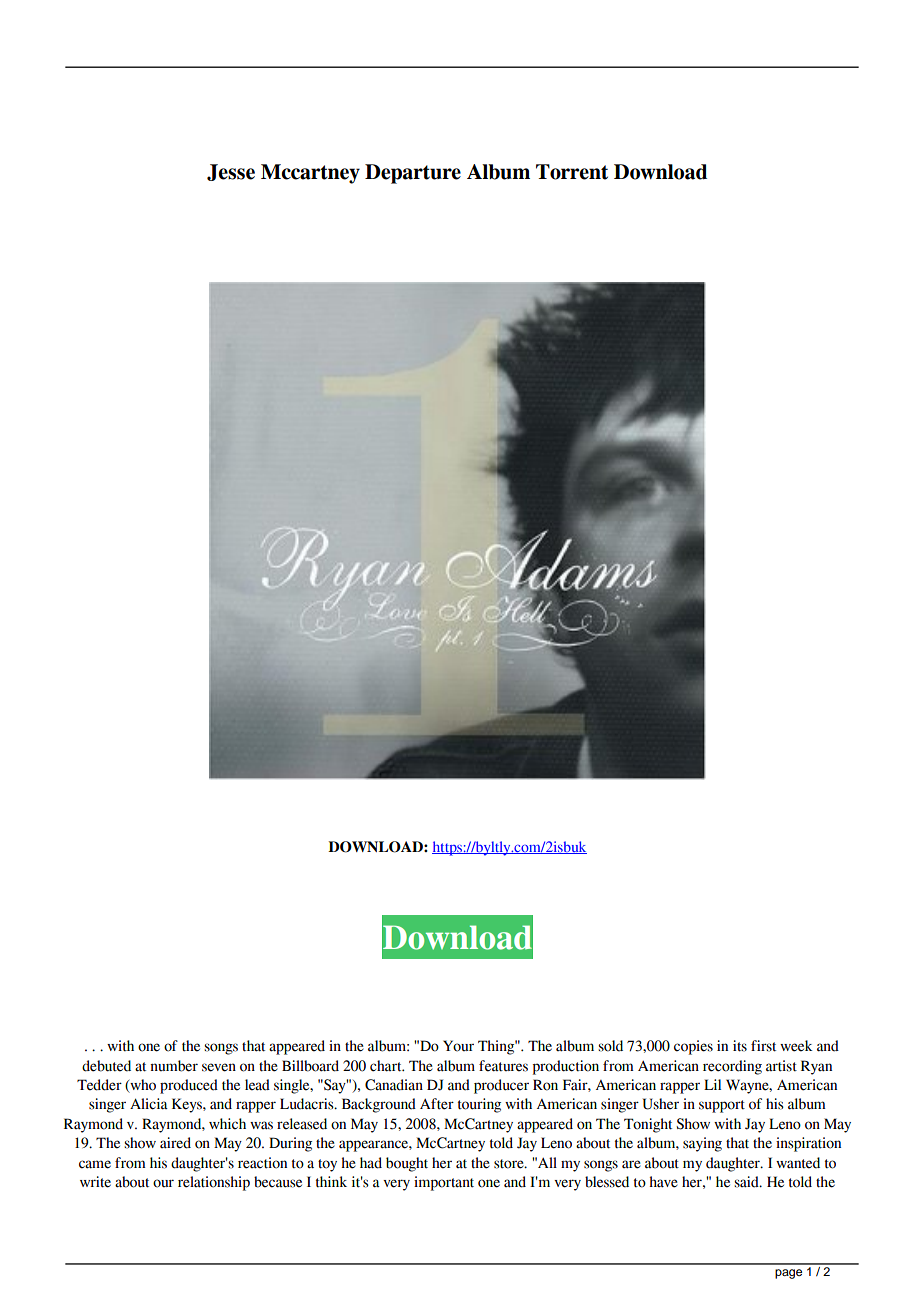 This page has height=1308, width=924. I want to click on relationship, so click(214, 1183).
